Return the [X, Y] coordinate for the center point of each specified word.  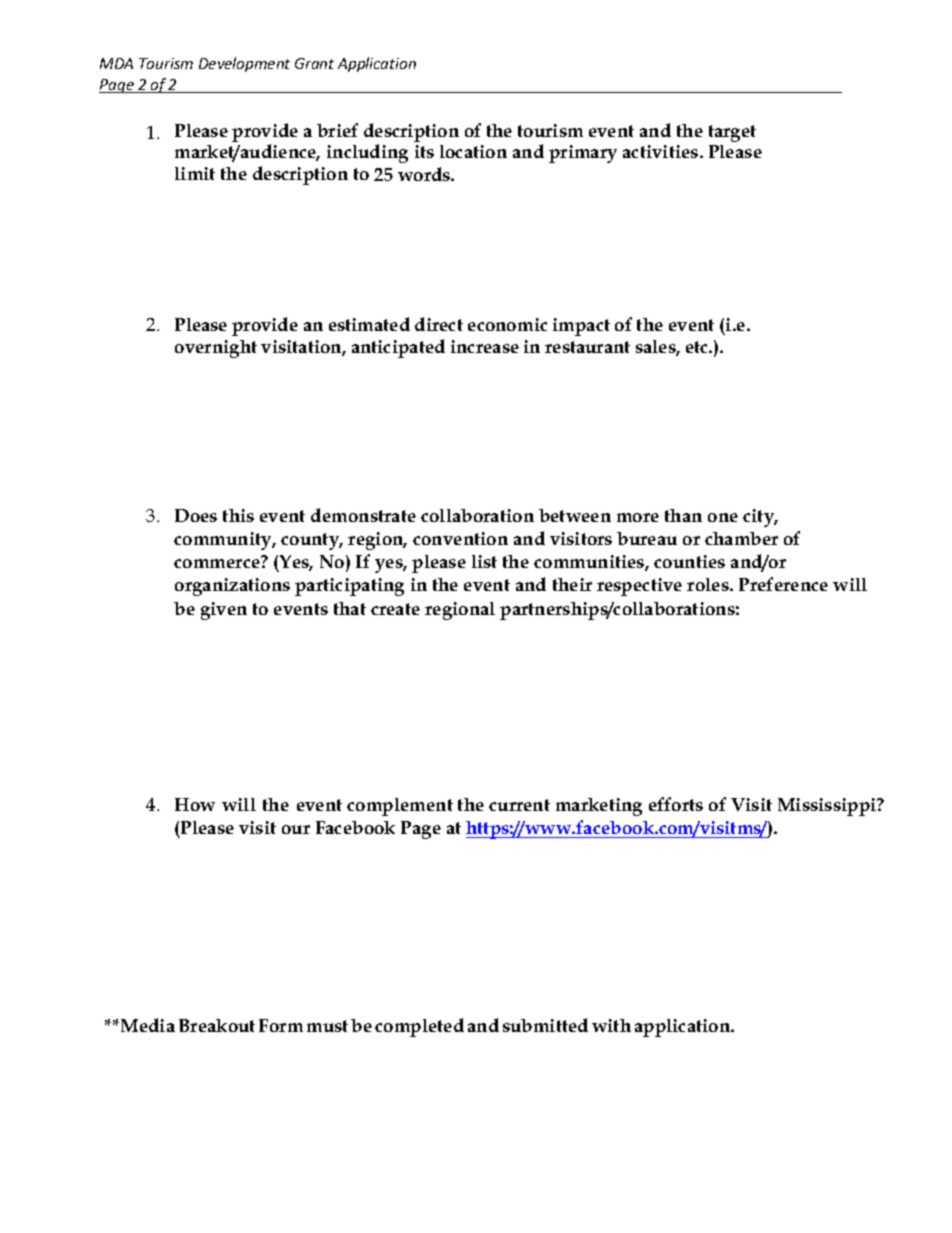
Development [244, 64]
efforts [676, 804]
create [395, 609]
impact [581, 327]
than [683, 515]
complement [400, 807]
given [224, 611]
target [732, 133]
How [195, 804]
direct [439, 324]
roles [709, 584]
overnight [216, 349]
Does [196, 515]
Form [281, 1025]
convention [460, 538]
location [473, 151]
